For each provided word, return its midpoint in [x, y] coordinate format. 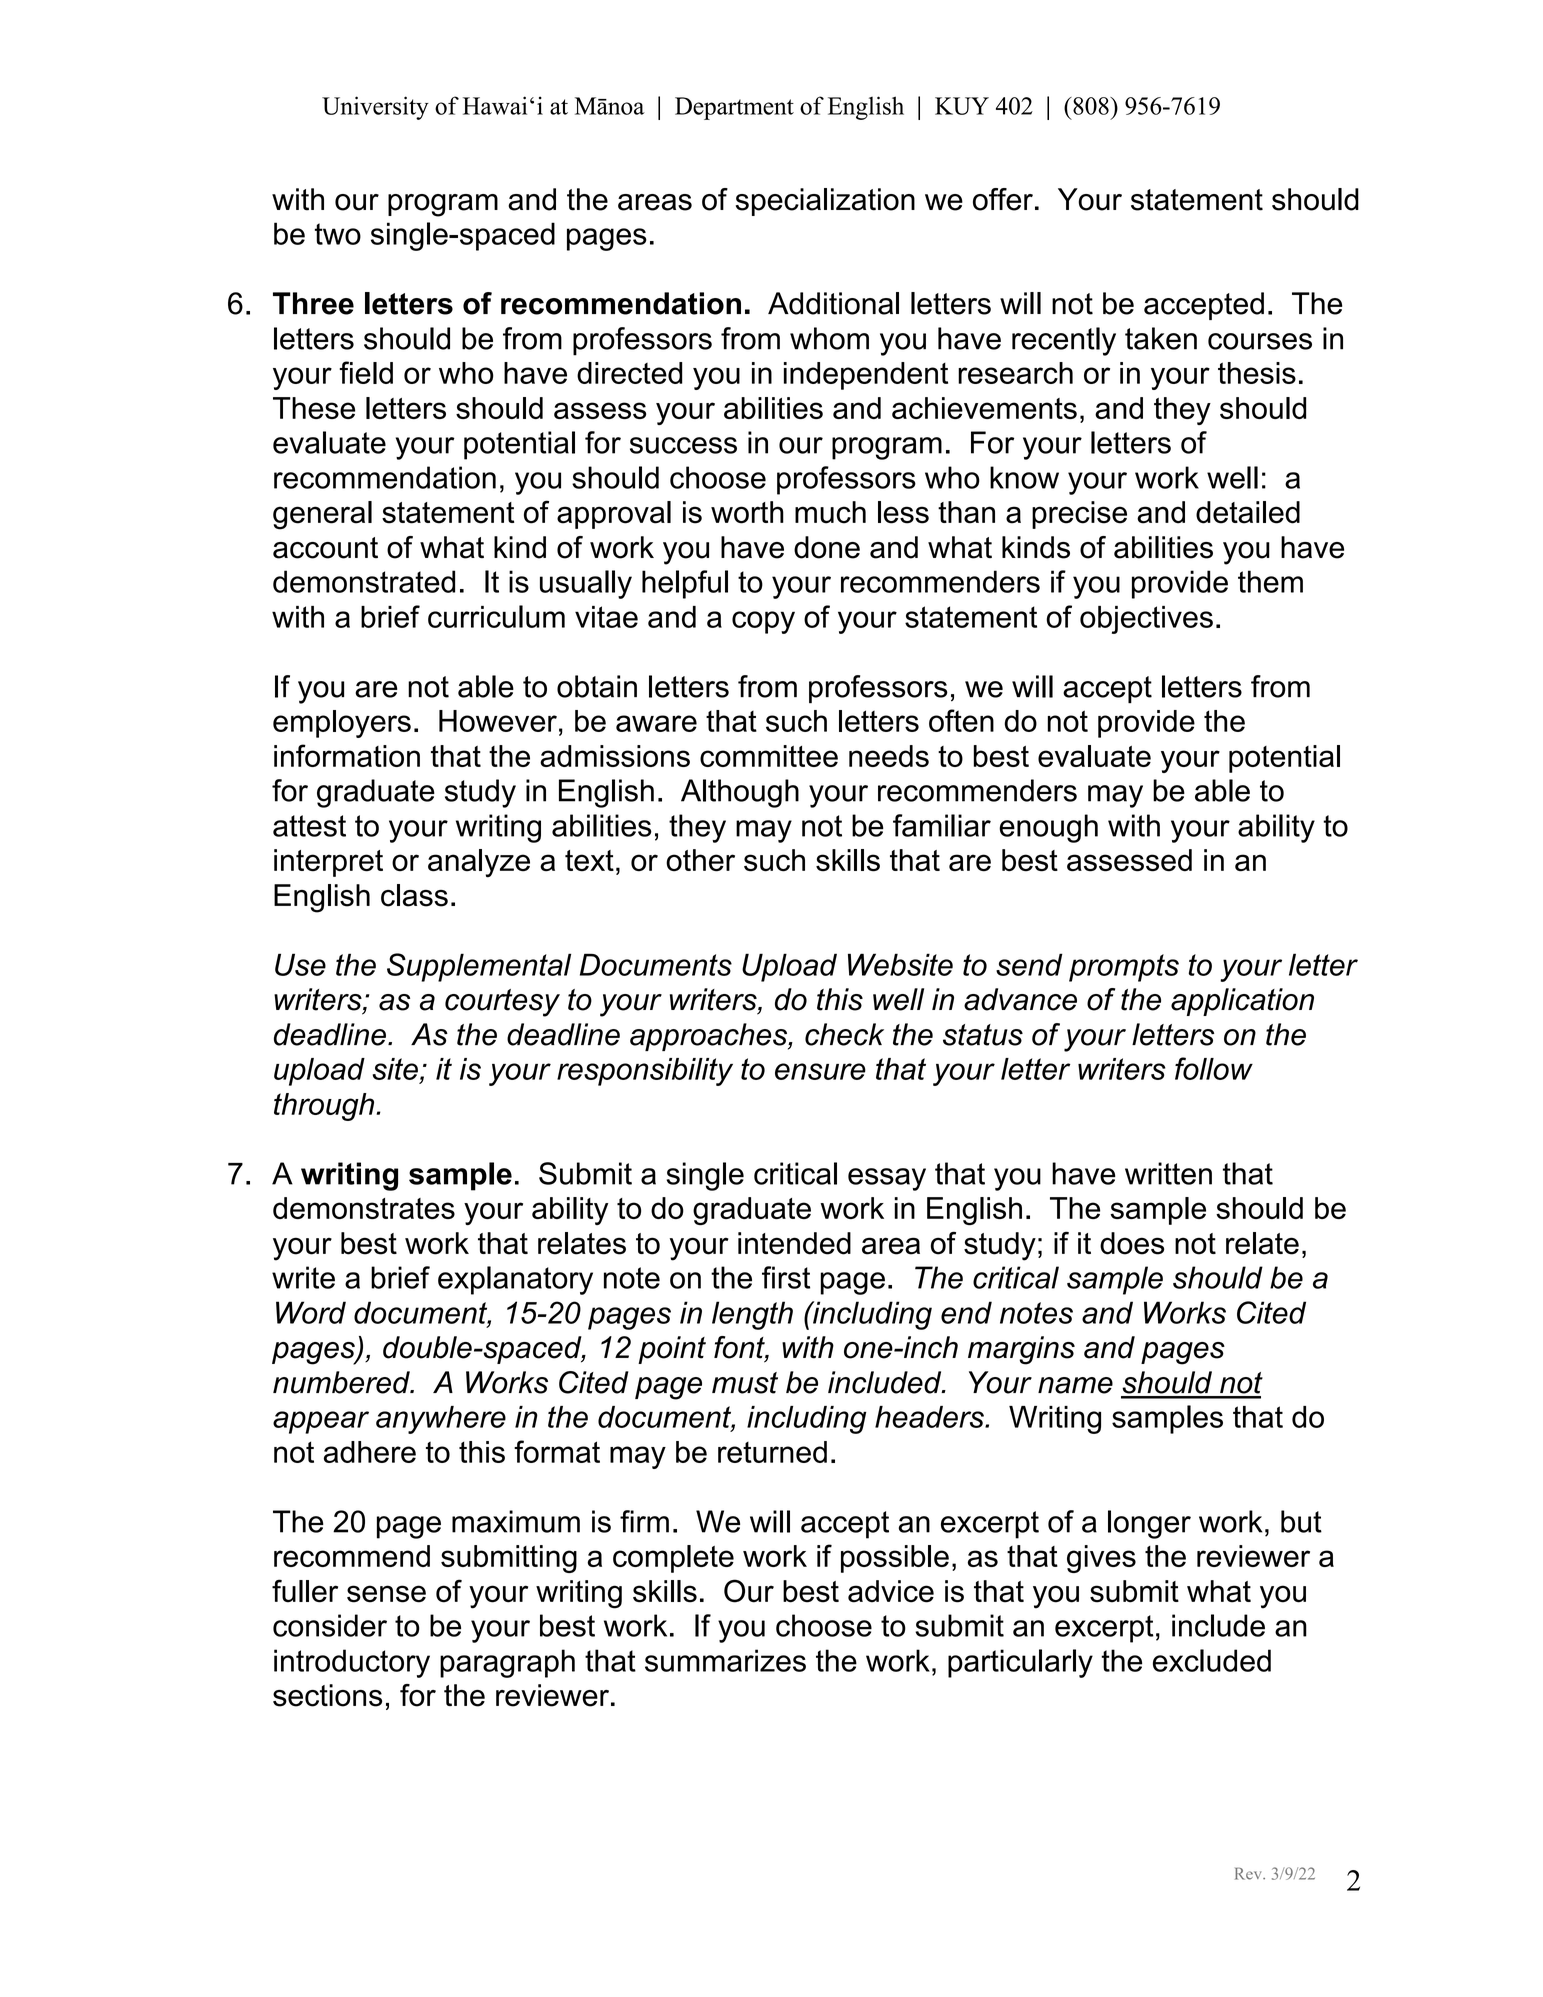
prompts [1124, 968]
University [375, 108]
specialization [825, 202]
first [786, 1277]
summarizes [725, 1660]
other [700, 860]
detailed [1248, 512]
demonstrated [364, 581]
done [827, 547]
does [1132, 1243]
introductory [352, 1663]
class [414, 895]
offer [1003, 199]
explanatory [515, 1280]
